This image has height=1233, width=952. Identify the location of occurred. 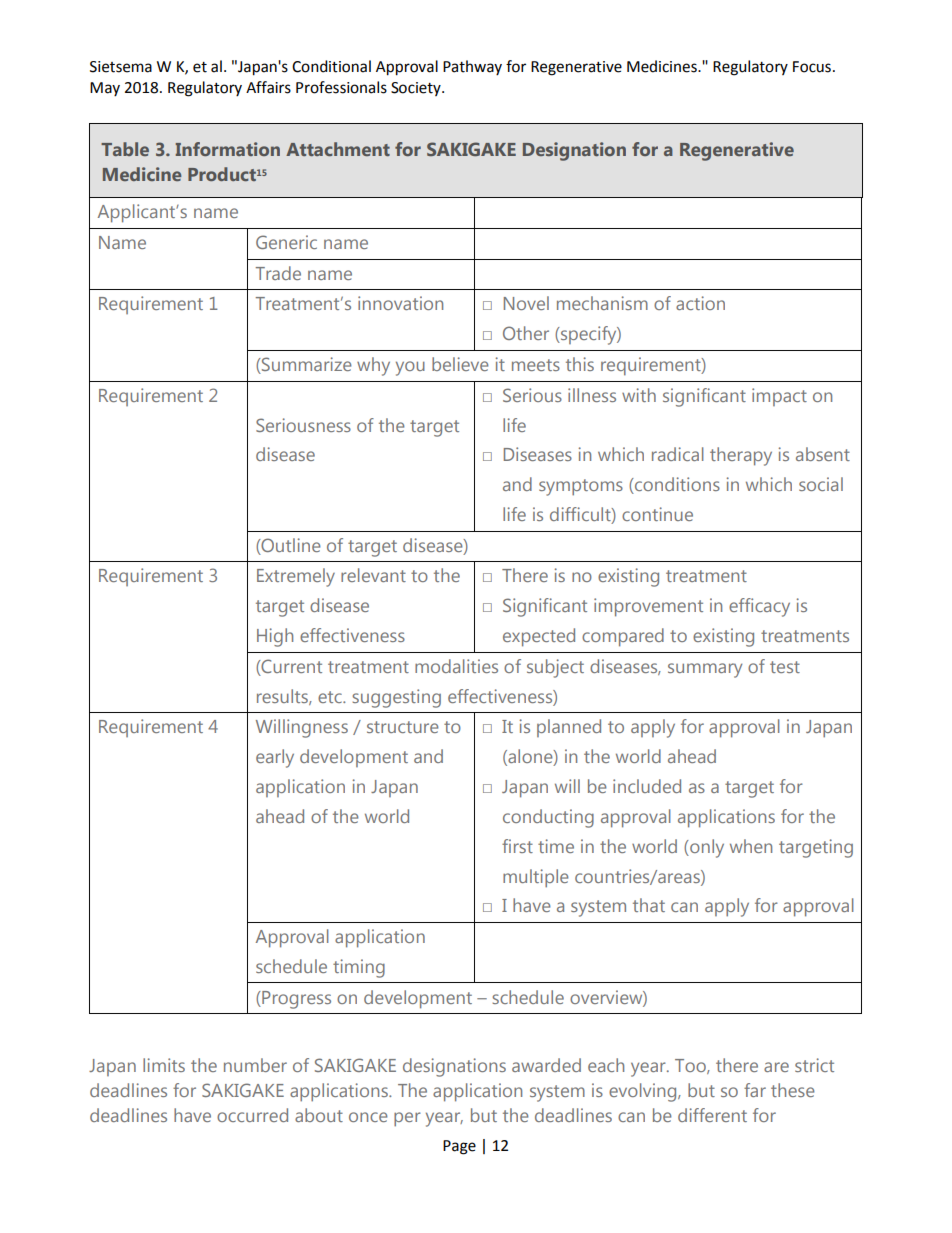
(252, 1115).
